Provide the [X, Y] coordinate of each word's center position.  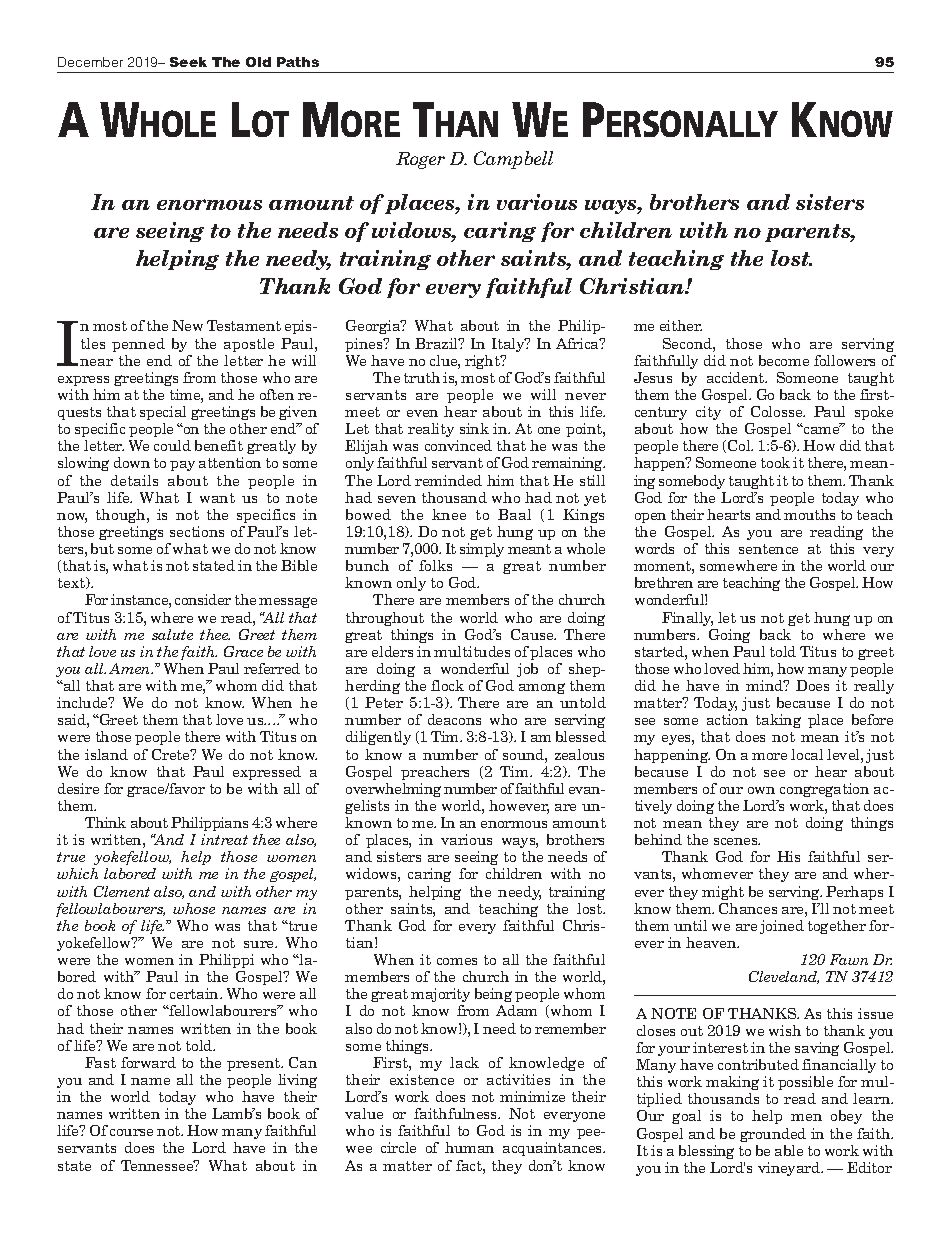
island [106, 754]
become [784, 360]
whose [194, 908]
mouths [809, 514]
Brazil [438, 343]
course [131, 1132]
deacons [454, 719]
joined [782, 927]
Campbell [513, 160]
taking [778, 721]
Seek [188, 62]
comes [457, 961]
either [681, 325]
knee [449, 514]
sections [197, 531]
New [187, 325]
